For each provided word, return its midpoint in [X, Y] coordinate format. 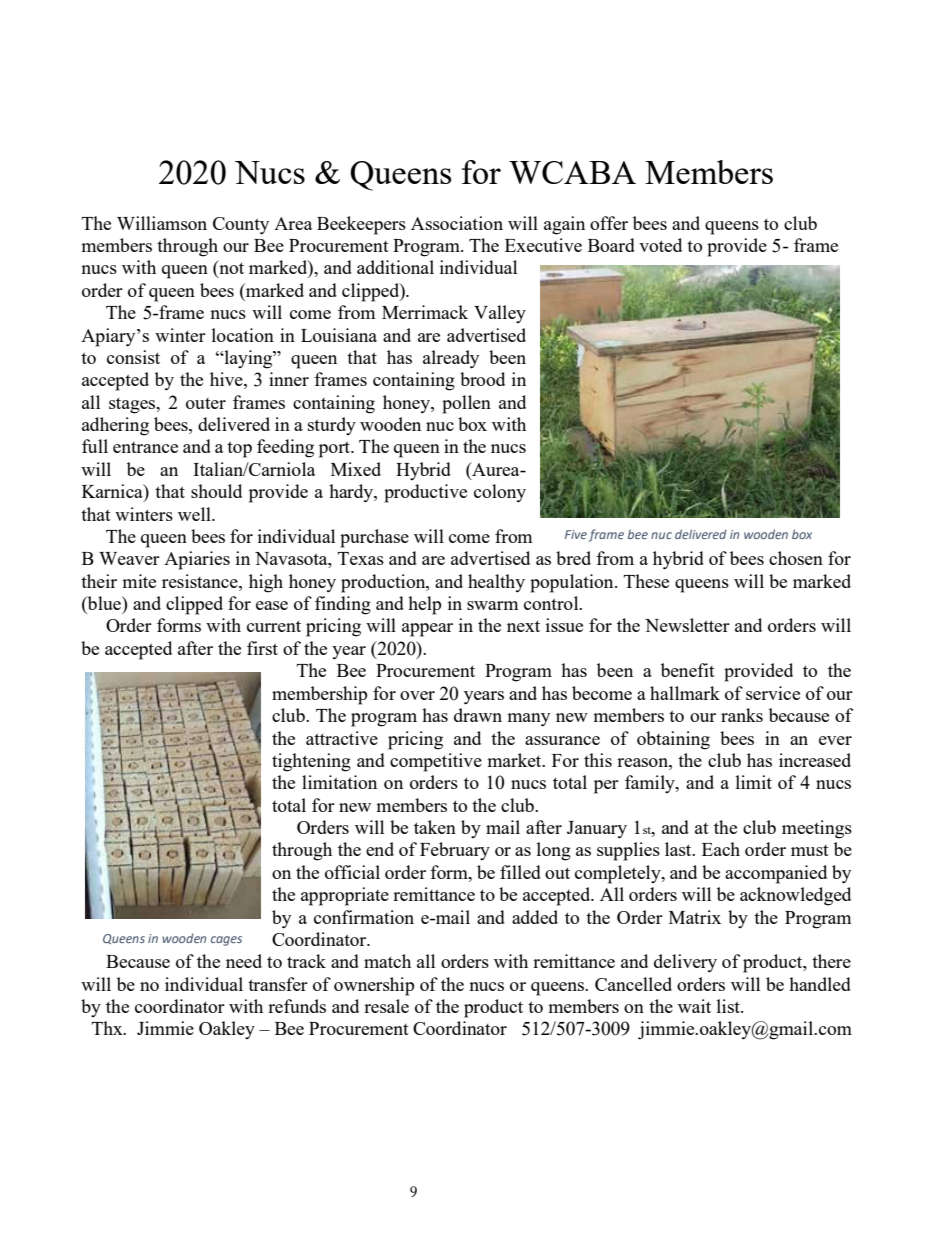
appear [427, 630]
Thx [108, 1028]
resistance [201, 581]
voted [660, 245]
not [230, 268]
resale [386, 1006]
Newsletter [687, 625]
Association [457, 223]
